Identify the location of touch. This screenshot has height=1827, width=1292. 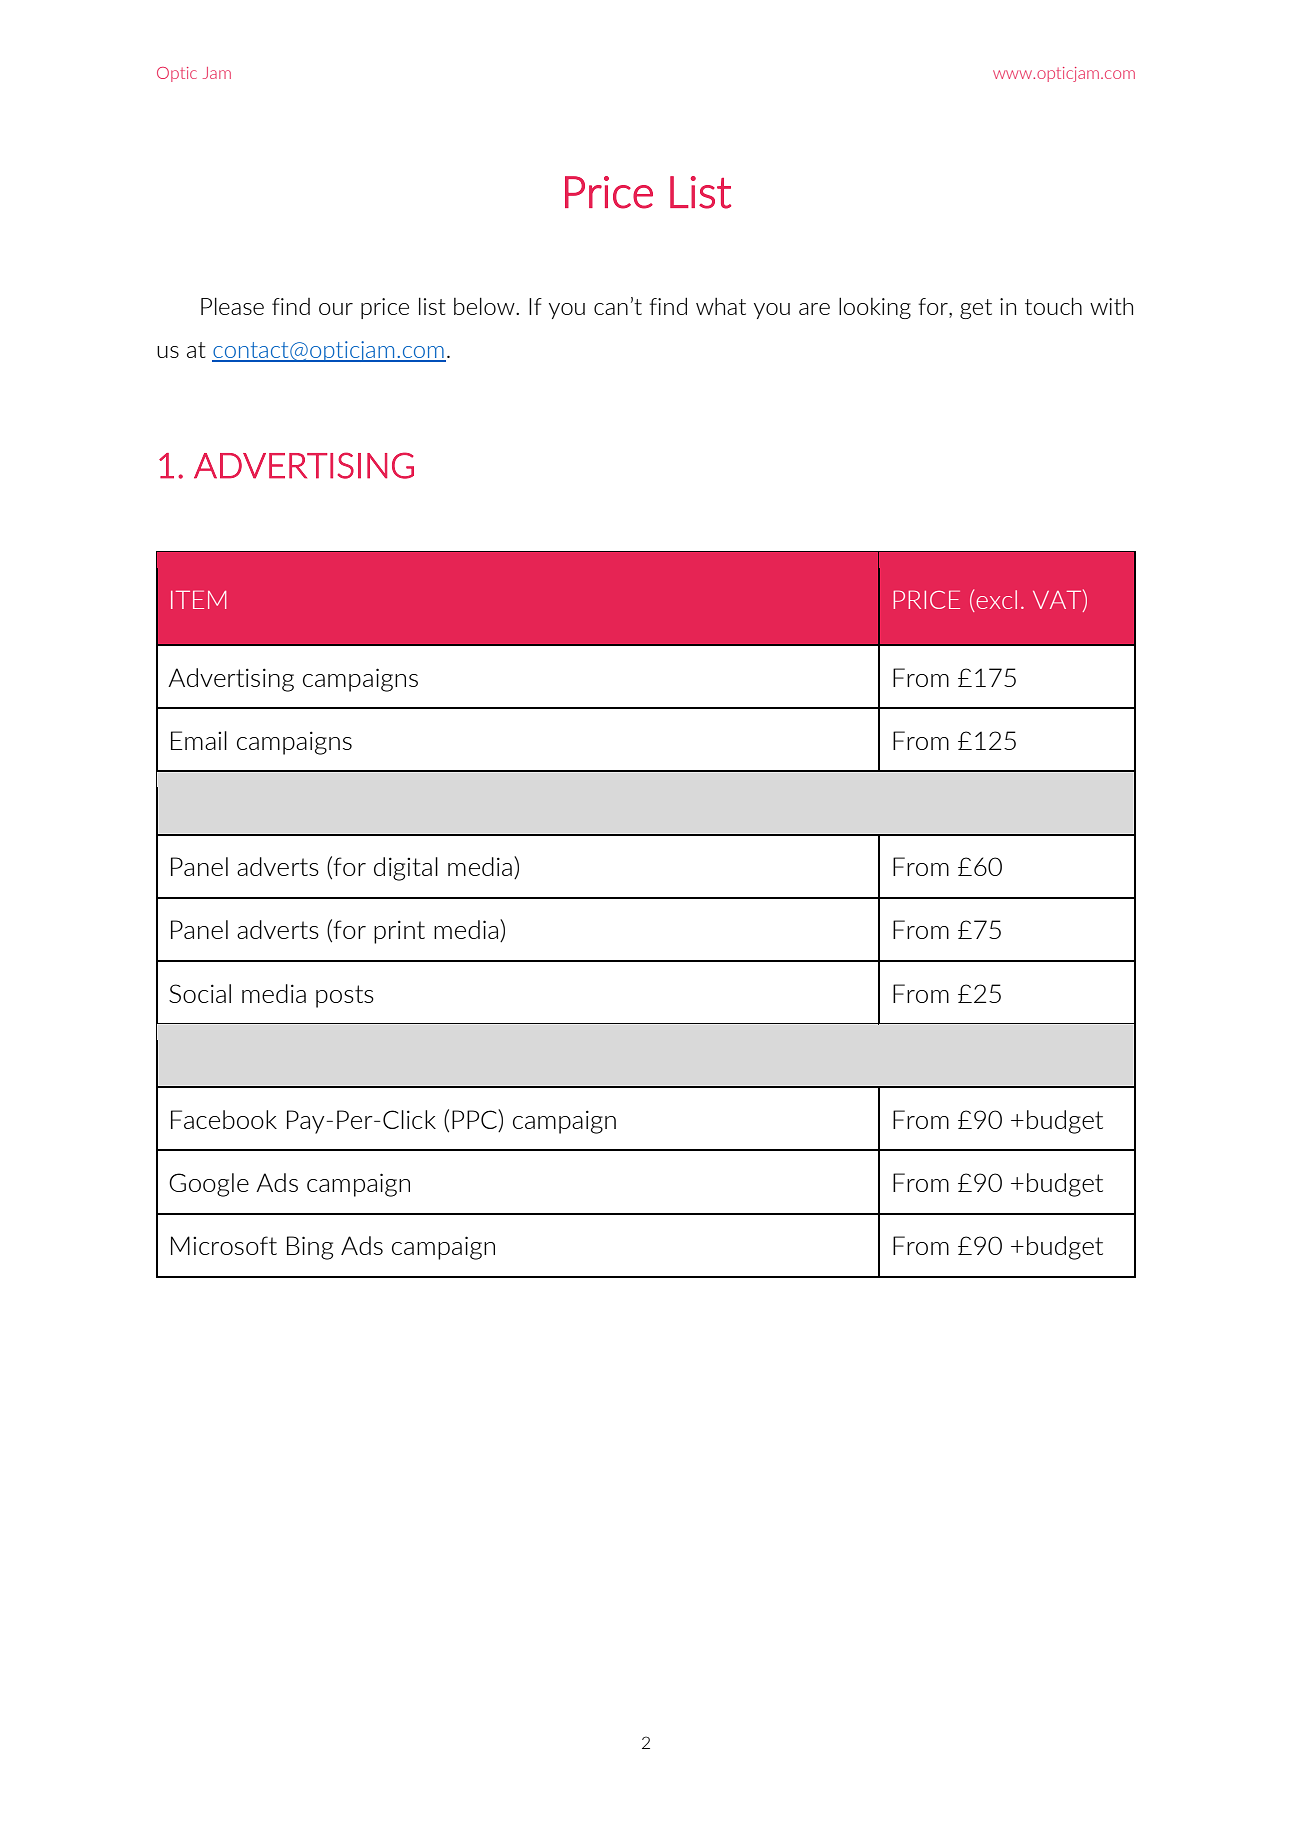
(1053, 306).
